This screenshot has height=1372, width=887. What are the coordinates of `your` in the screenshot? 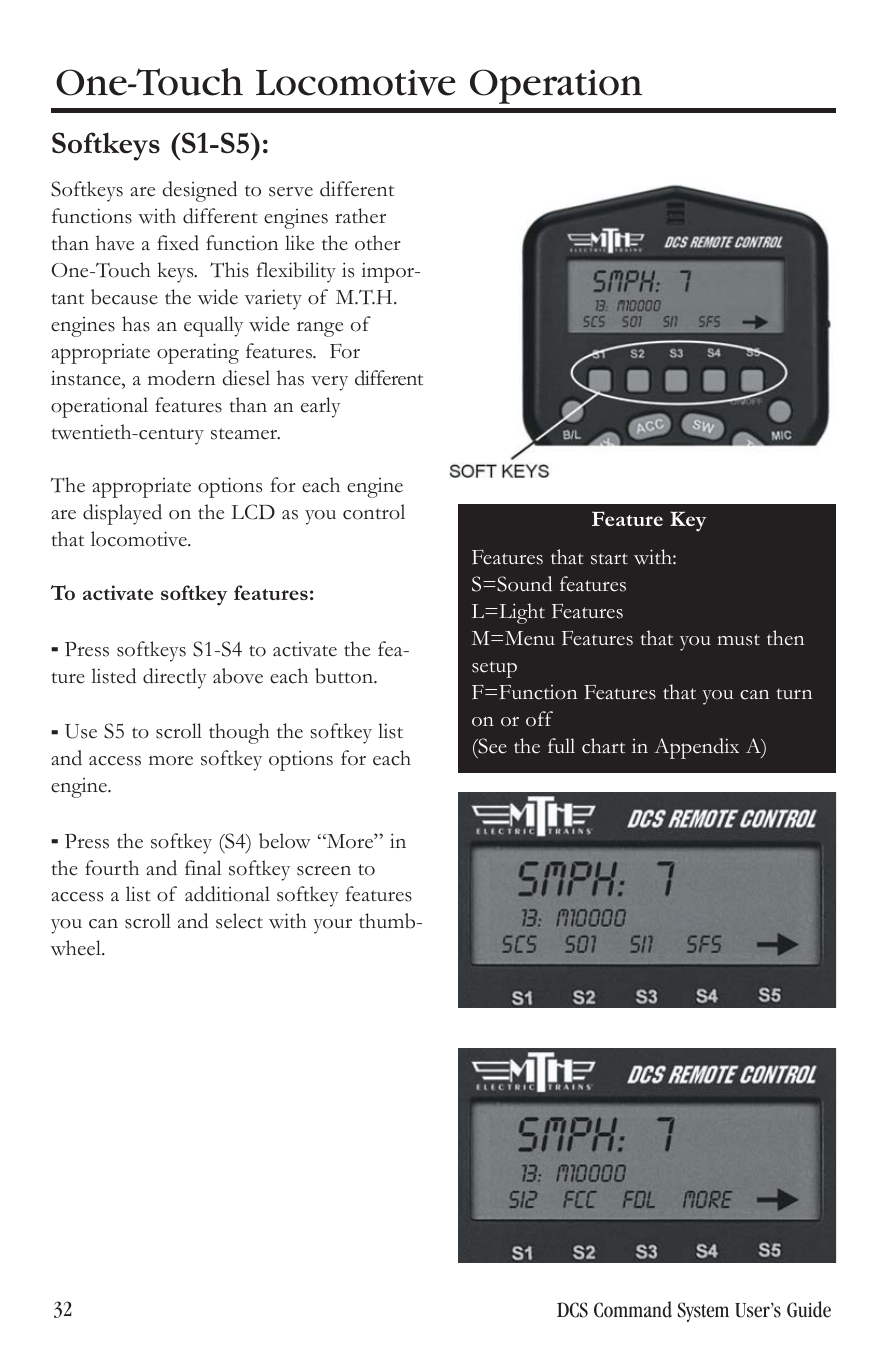 It's located at (332, 926).
